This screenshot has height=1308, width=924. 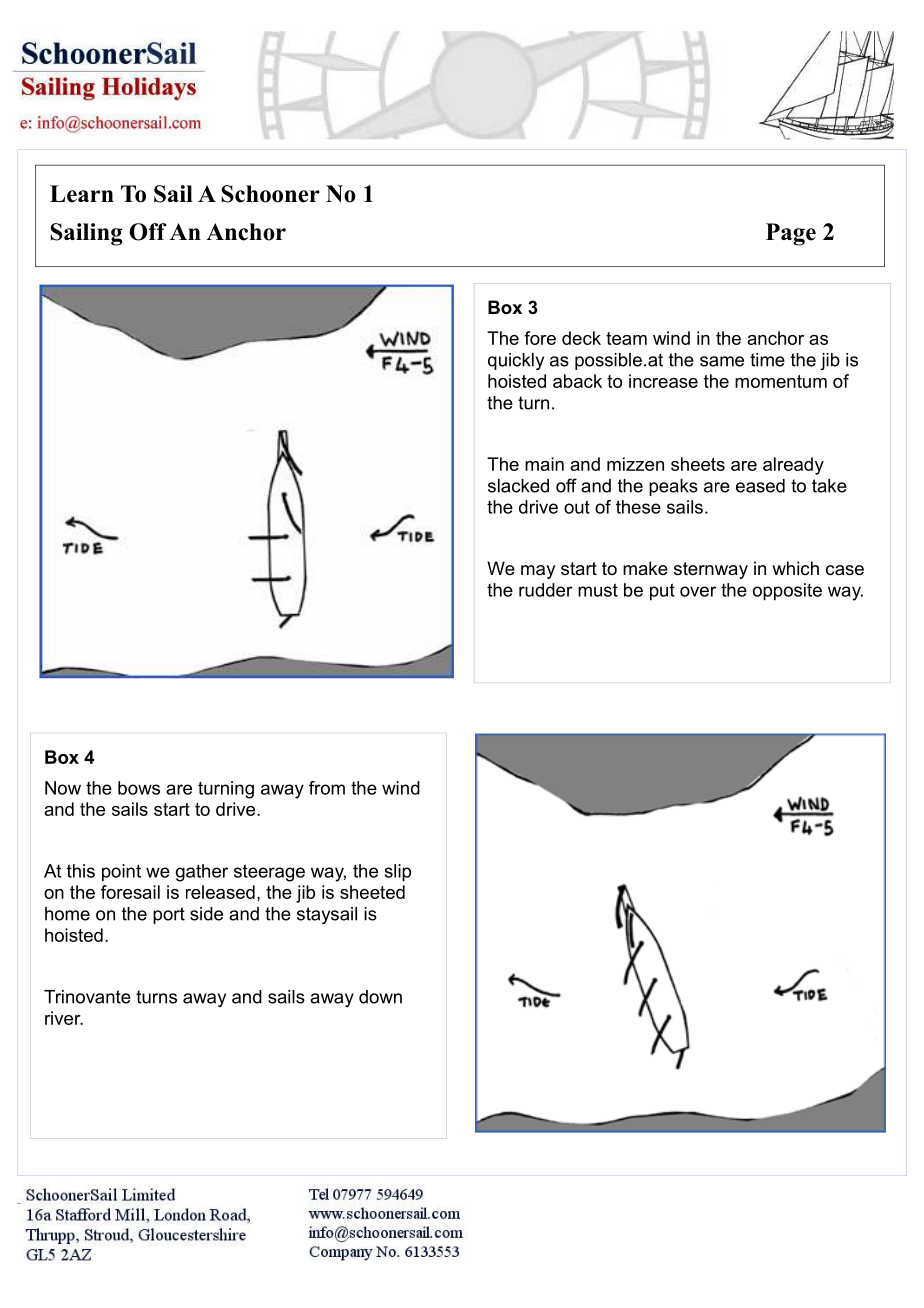 I want to click on opposite, so click(x=787, y=592).
